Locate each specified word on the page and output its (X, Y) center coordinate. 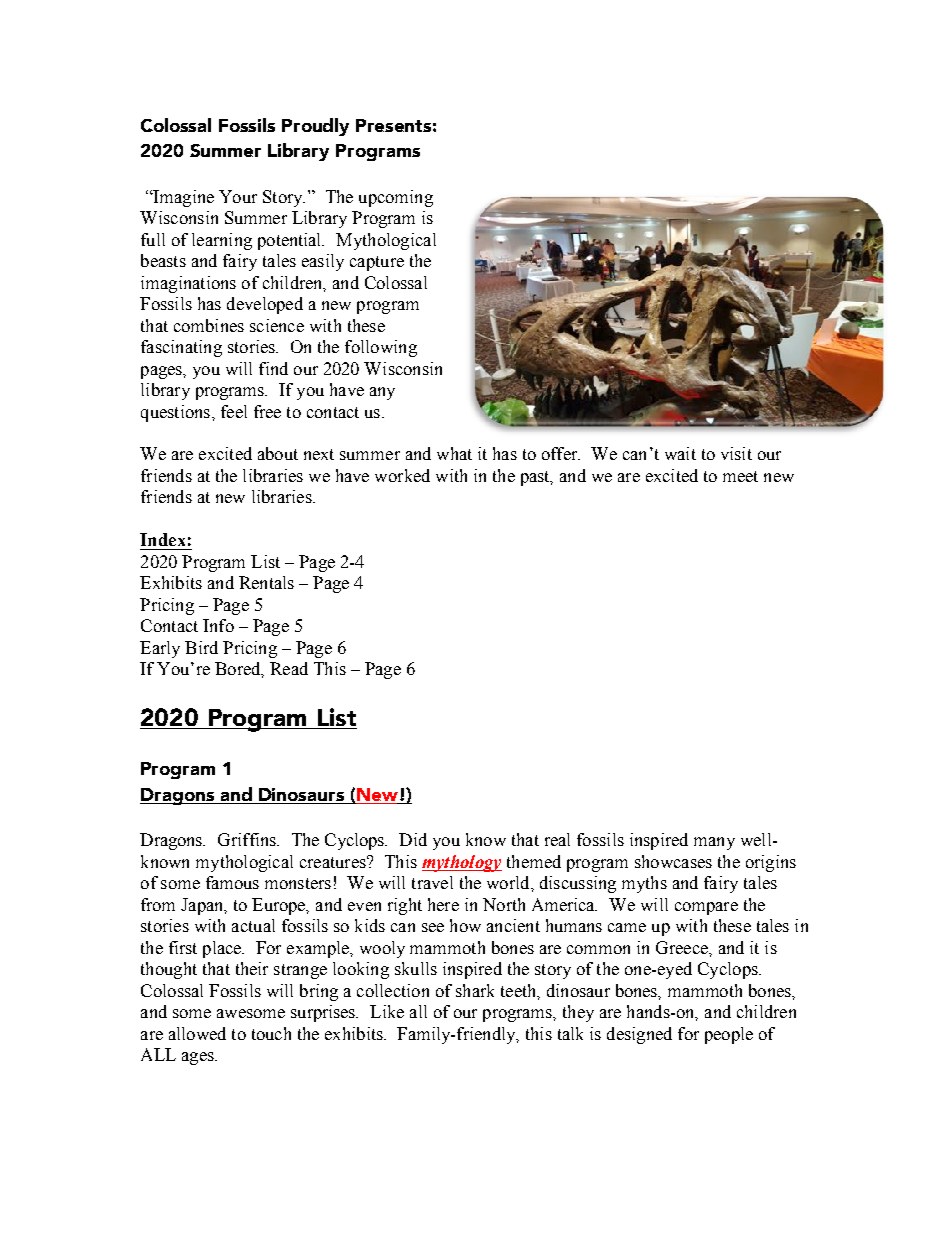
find (273, 368)
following (381, 348)
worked (402, 475)
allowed (197, 1033)
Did (413, 839)
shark (475, 990)
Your (238, 196)
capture (377, 263)
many (714, 843)
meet (740, 476)
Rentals (266, 582)
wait (680, 453)
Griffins (248, 839)
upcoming (396, 198)
